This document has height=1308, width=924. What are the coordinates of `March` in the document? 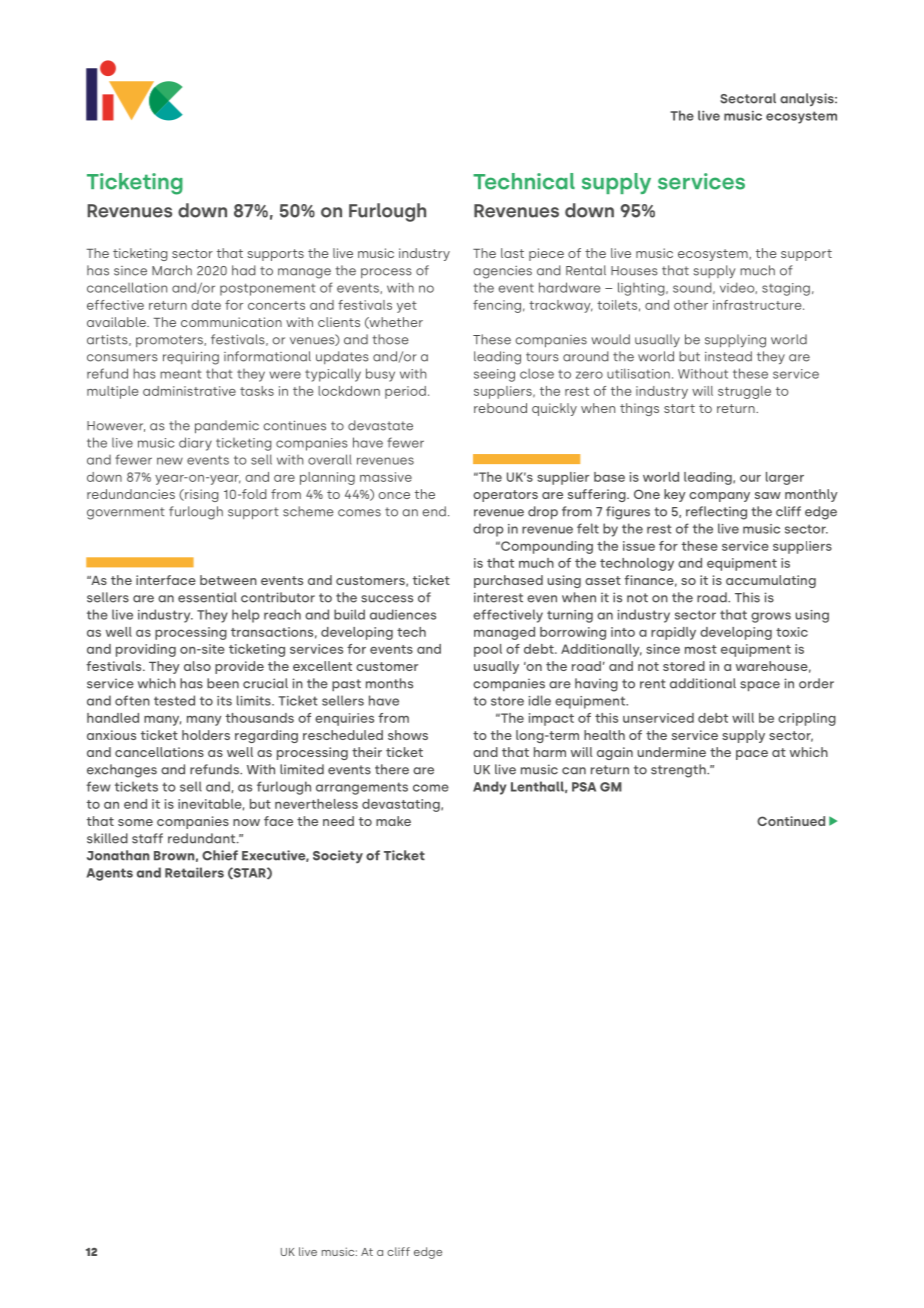 It's located at (172, 270).
